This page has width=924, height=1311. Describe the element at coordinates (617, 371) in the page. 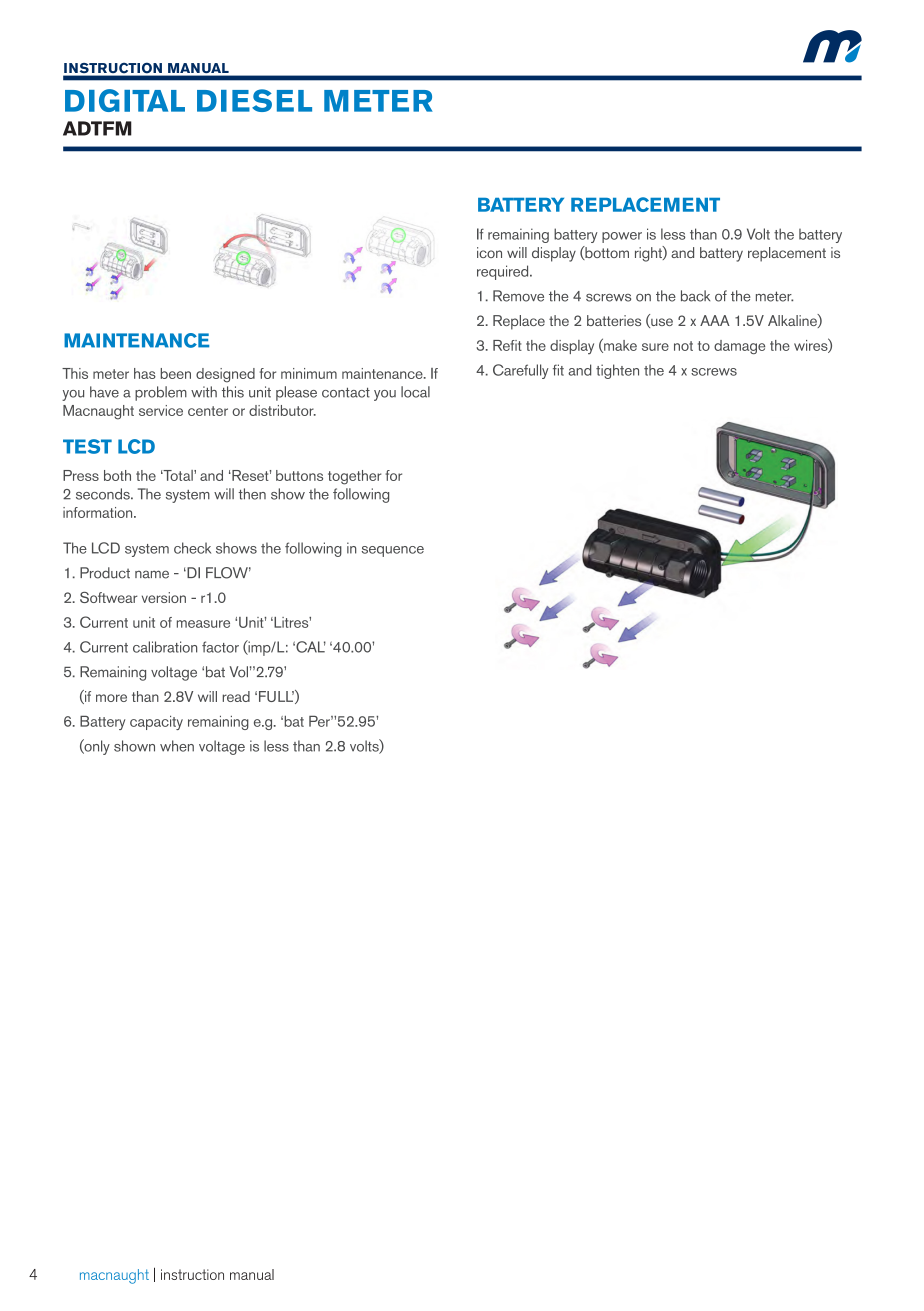

I see `tighten` at that location.
